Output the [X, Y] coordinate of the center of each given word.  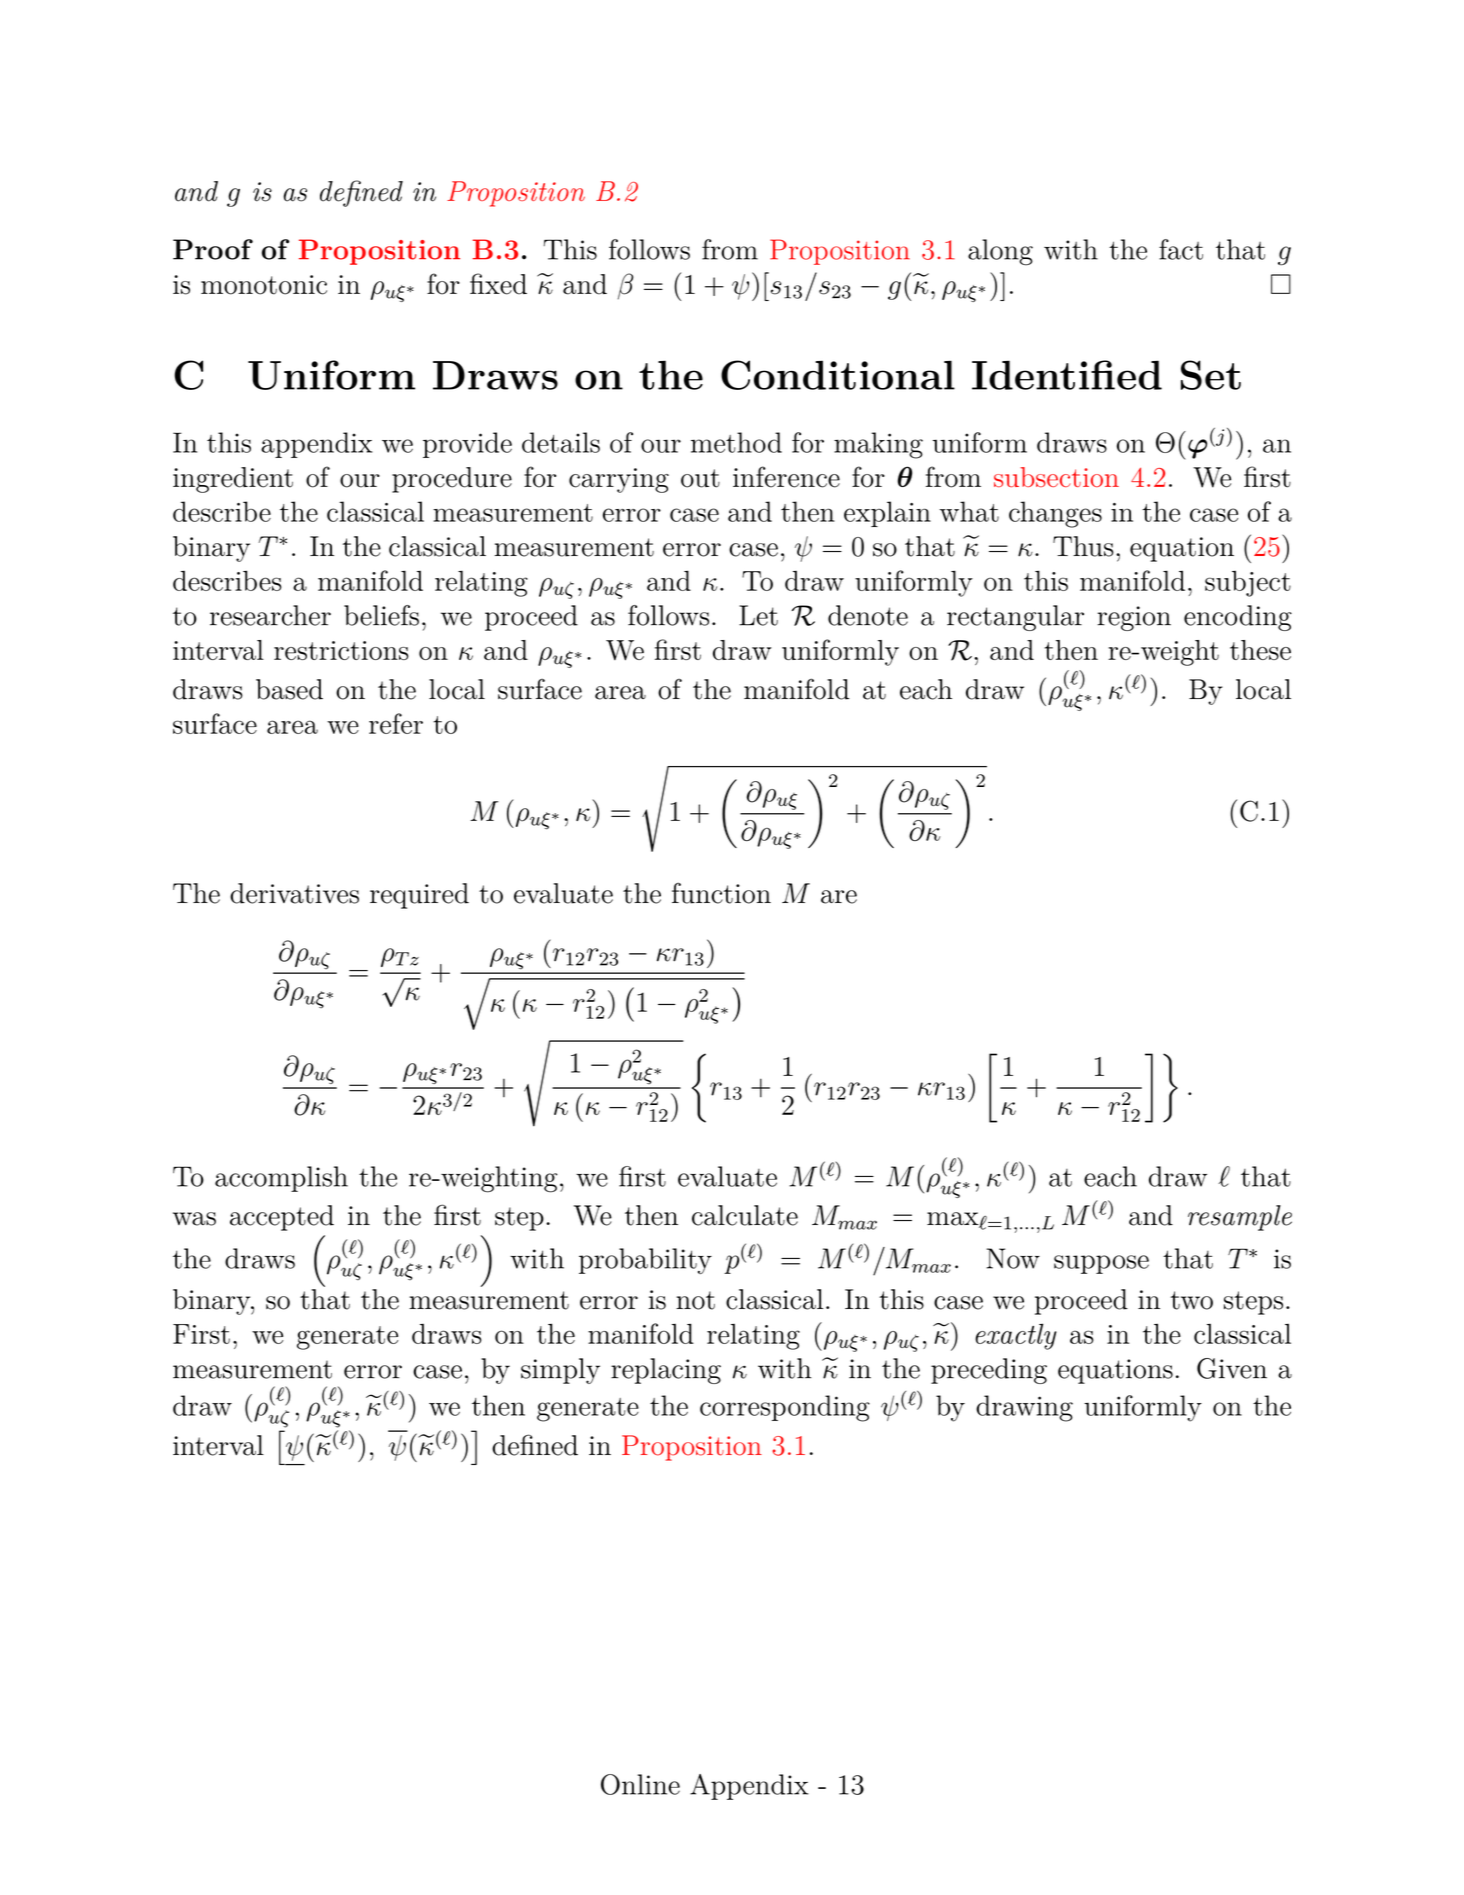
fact [1181, 249]
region [1134, 618]
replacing [666, 1371]
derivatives [294, 893]
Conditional [838, 375]
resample [1240, 1218]
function [721, 893]
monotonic [264, 285]
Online [640, 1784]
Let [758, 615]
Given [1232, 1368]
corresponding [785, 1408]
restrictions [341, 650]
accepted [282, 1218]
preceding [989, 1371]
